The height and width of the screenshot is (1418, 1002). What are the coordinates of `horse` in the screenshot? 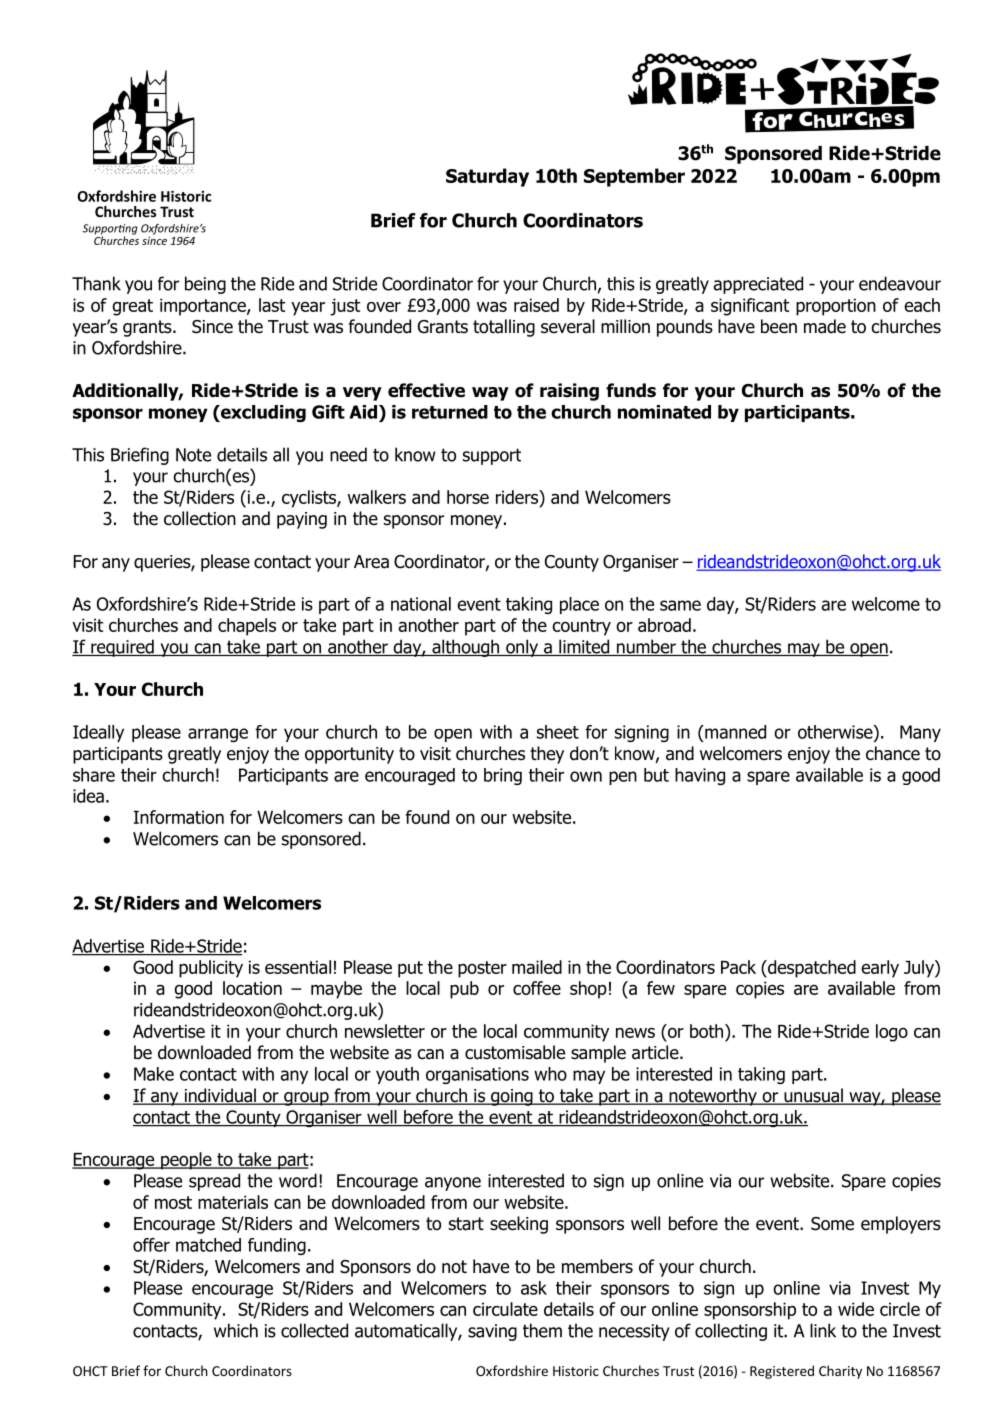 It's located at (468, 497).
